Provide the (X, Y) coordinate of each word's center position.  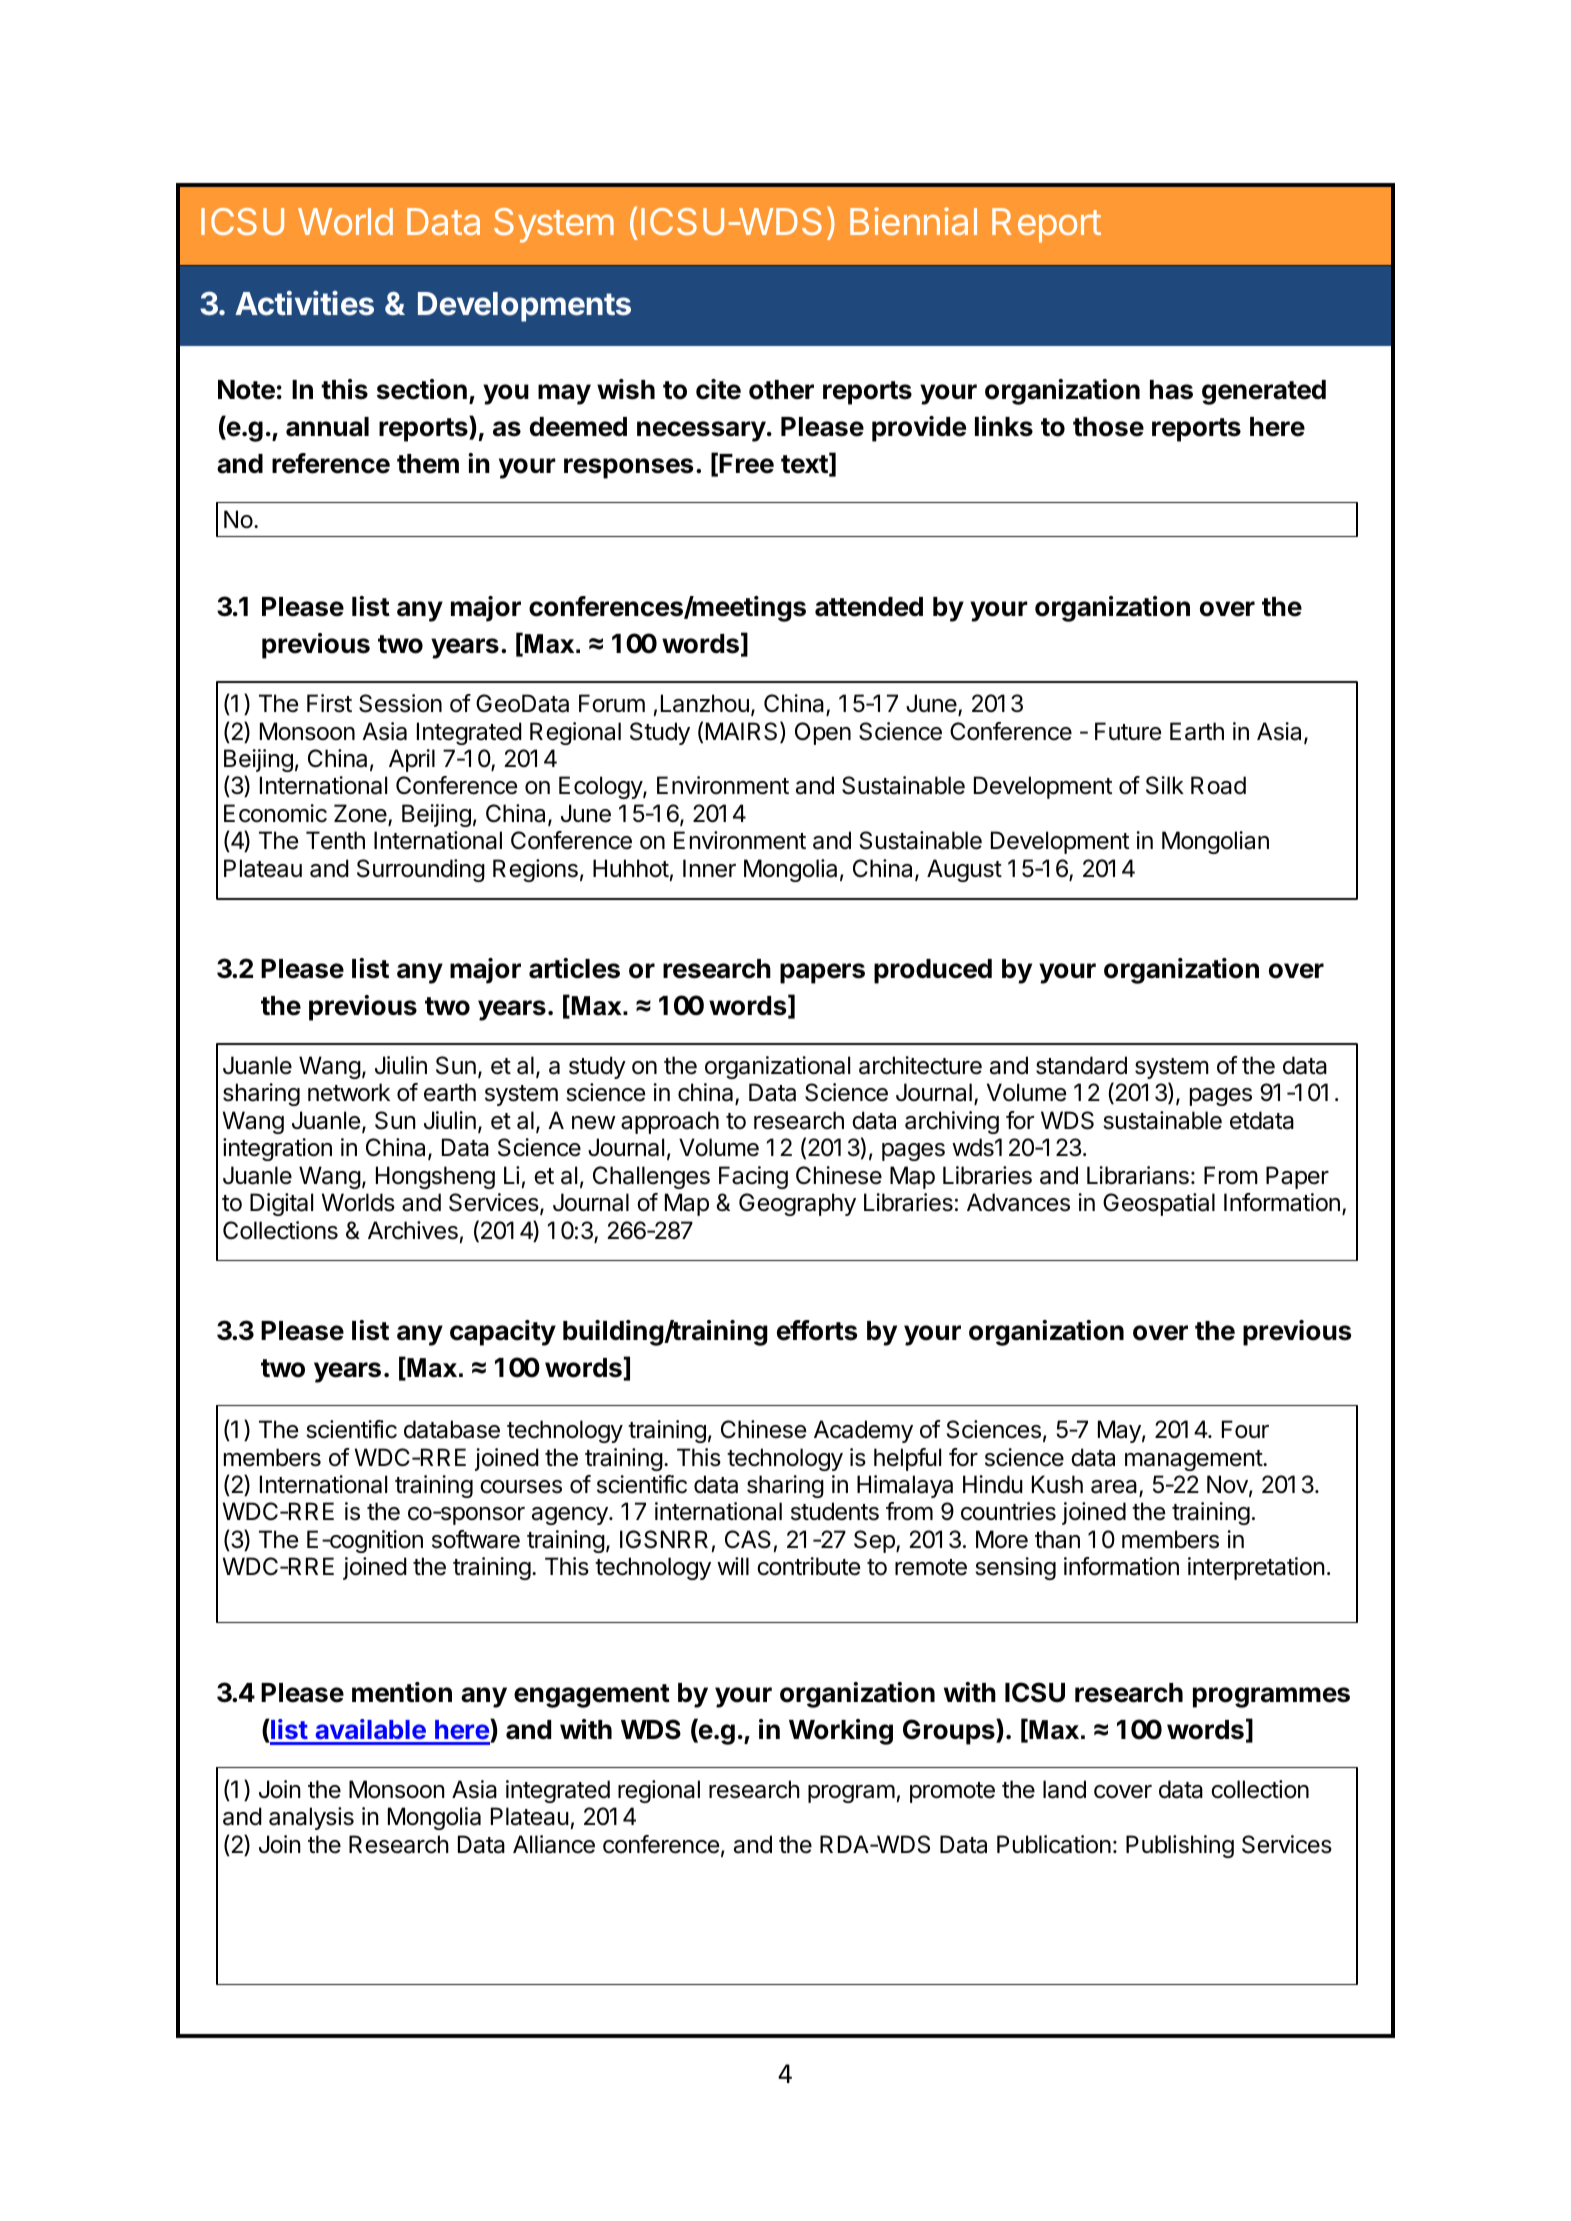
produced (933, 971)
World (345, 221)
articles (574, 968)
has (1171, 390)
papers (822, 973)
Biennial (913, 221)
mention (402, 1692)
